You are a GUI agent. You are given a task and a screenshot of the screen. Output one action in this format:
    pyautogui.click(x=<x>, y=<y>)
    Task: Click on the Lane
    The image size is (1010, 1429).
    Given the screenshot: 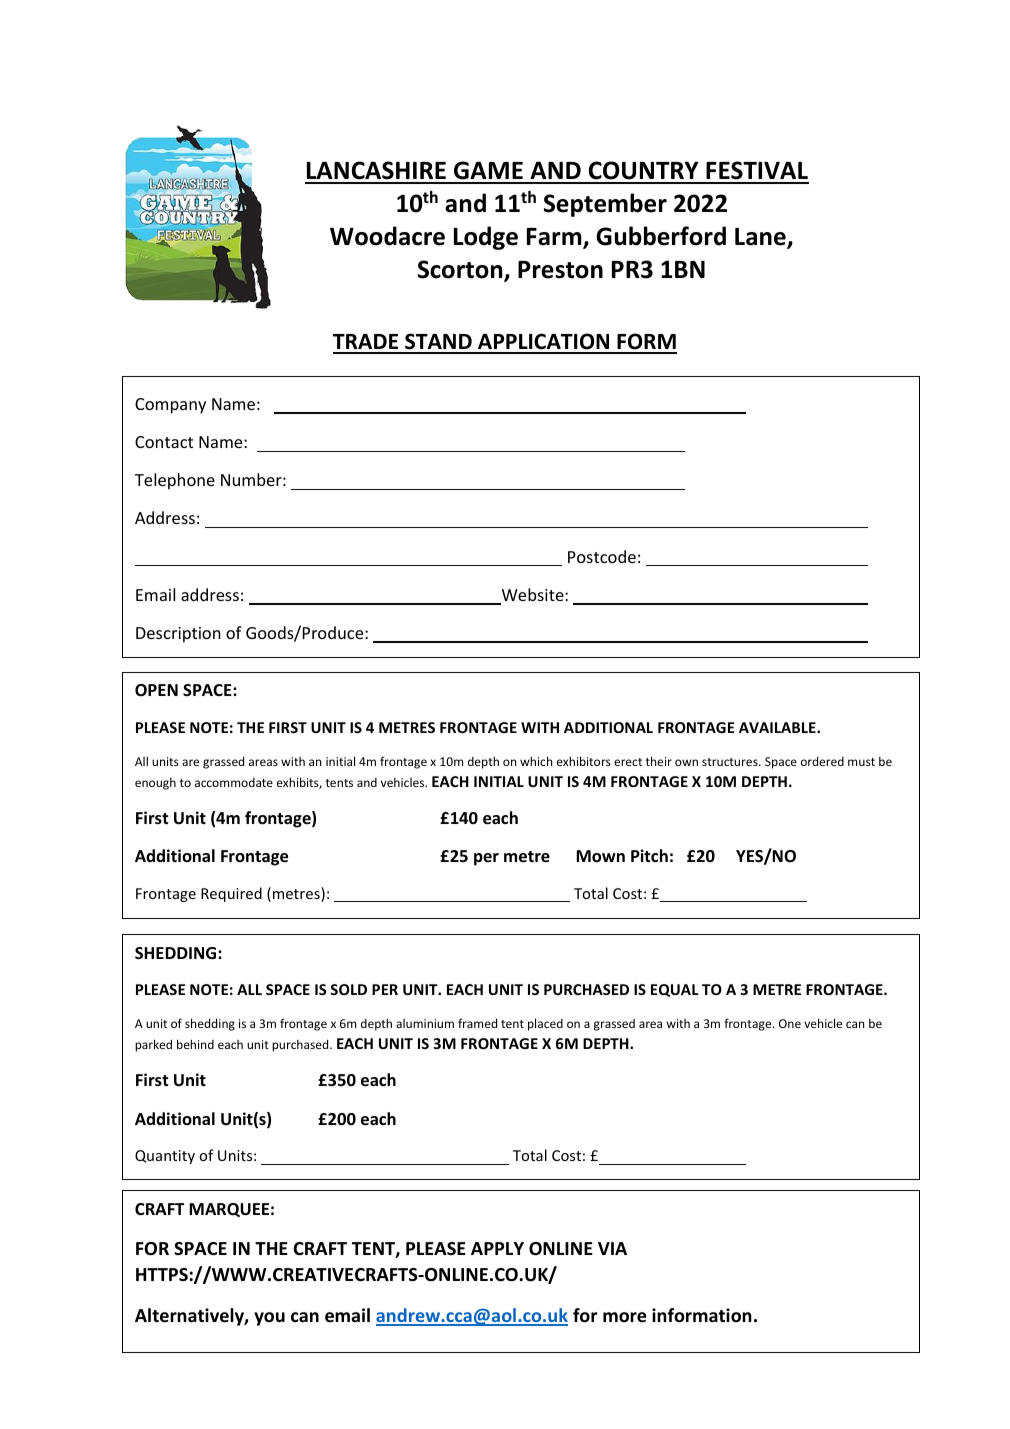 What is the action you would take?
    pyautogui.click(x=761, y=238)
